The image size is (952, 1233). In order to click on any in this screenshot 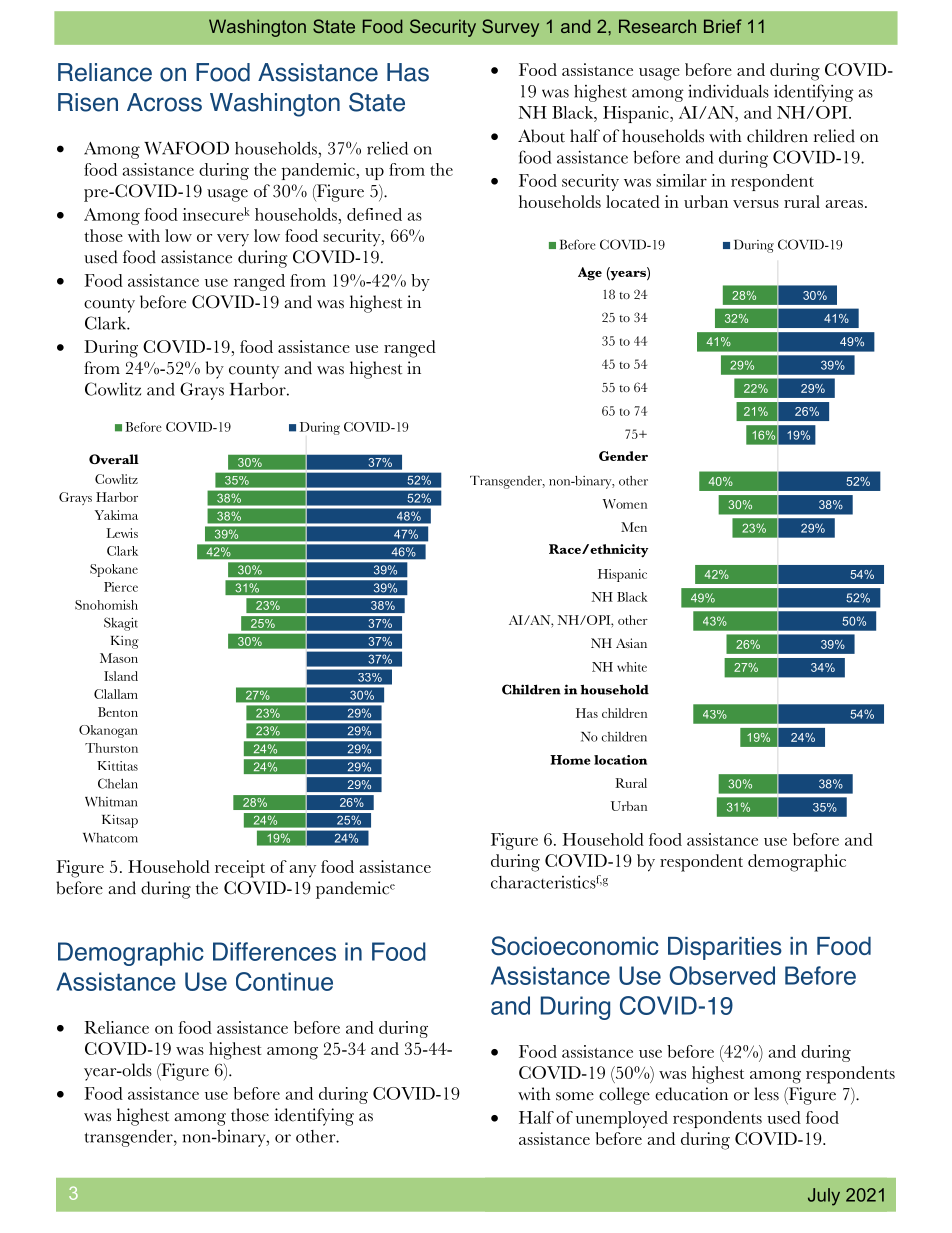, I will do `click(302, 871)`.
